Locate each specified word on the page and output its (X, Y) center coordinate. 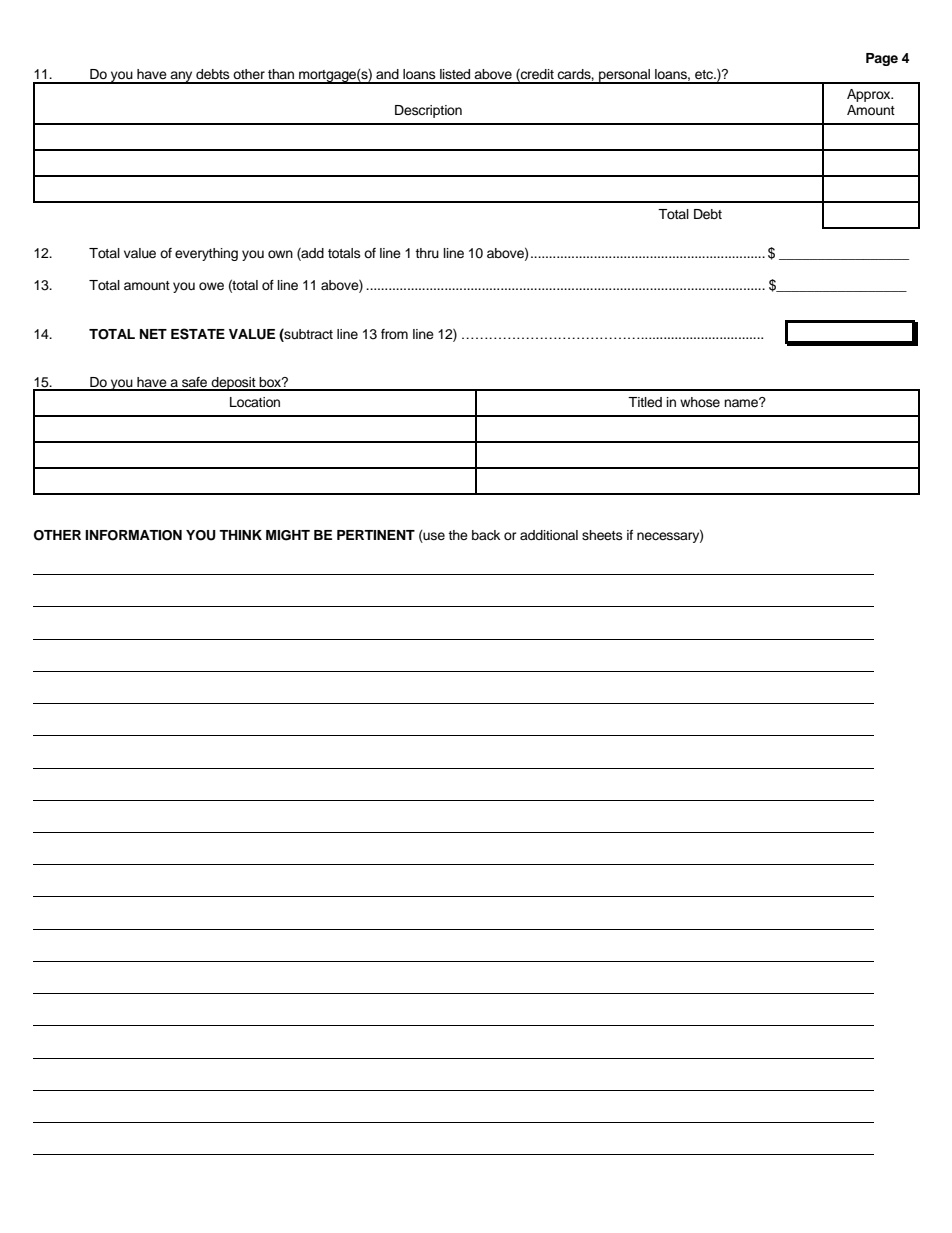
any (181, 77)
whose (700, 402)
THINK (240, 535)
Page (882, 59)
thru (427, 253)
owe (211, 286)
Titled (645, 402)
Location (255, 402)
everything (206, 254)
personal (625, 76)
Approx (870, 95)
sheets (602, 535)
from (394, 334)
